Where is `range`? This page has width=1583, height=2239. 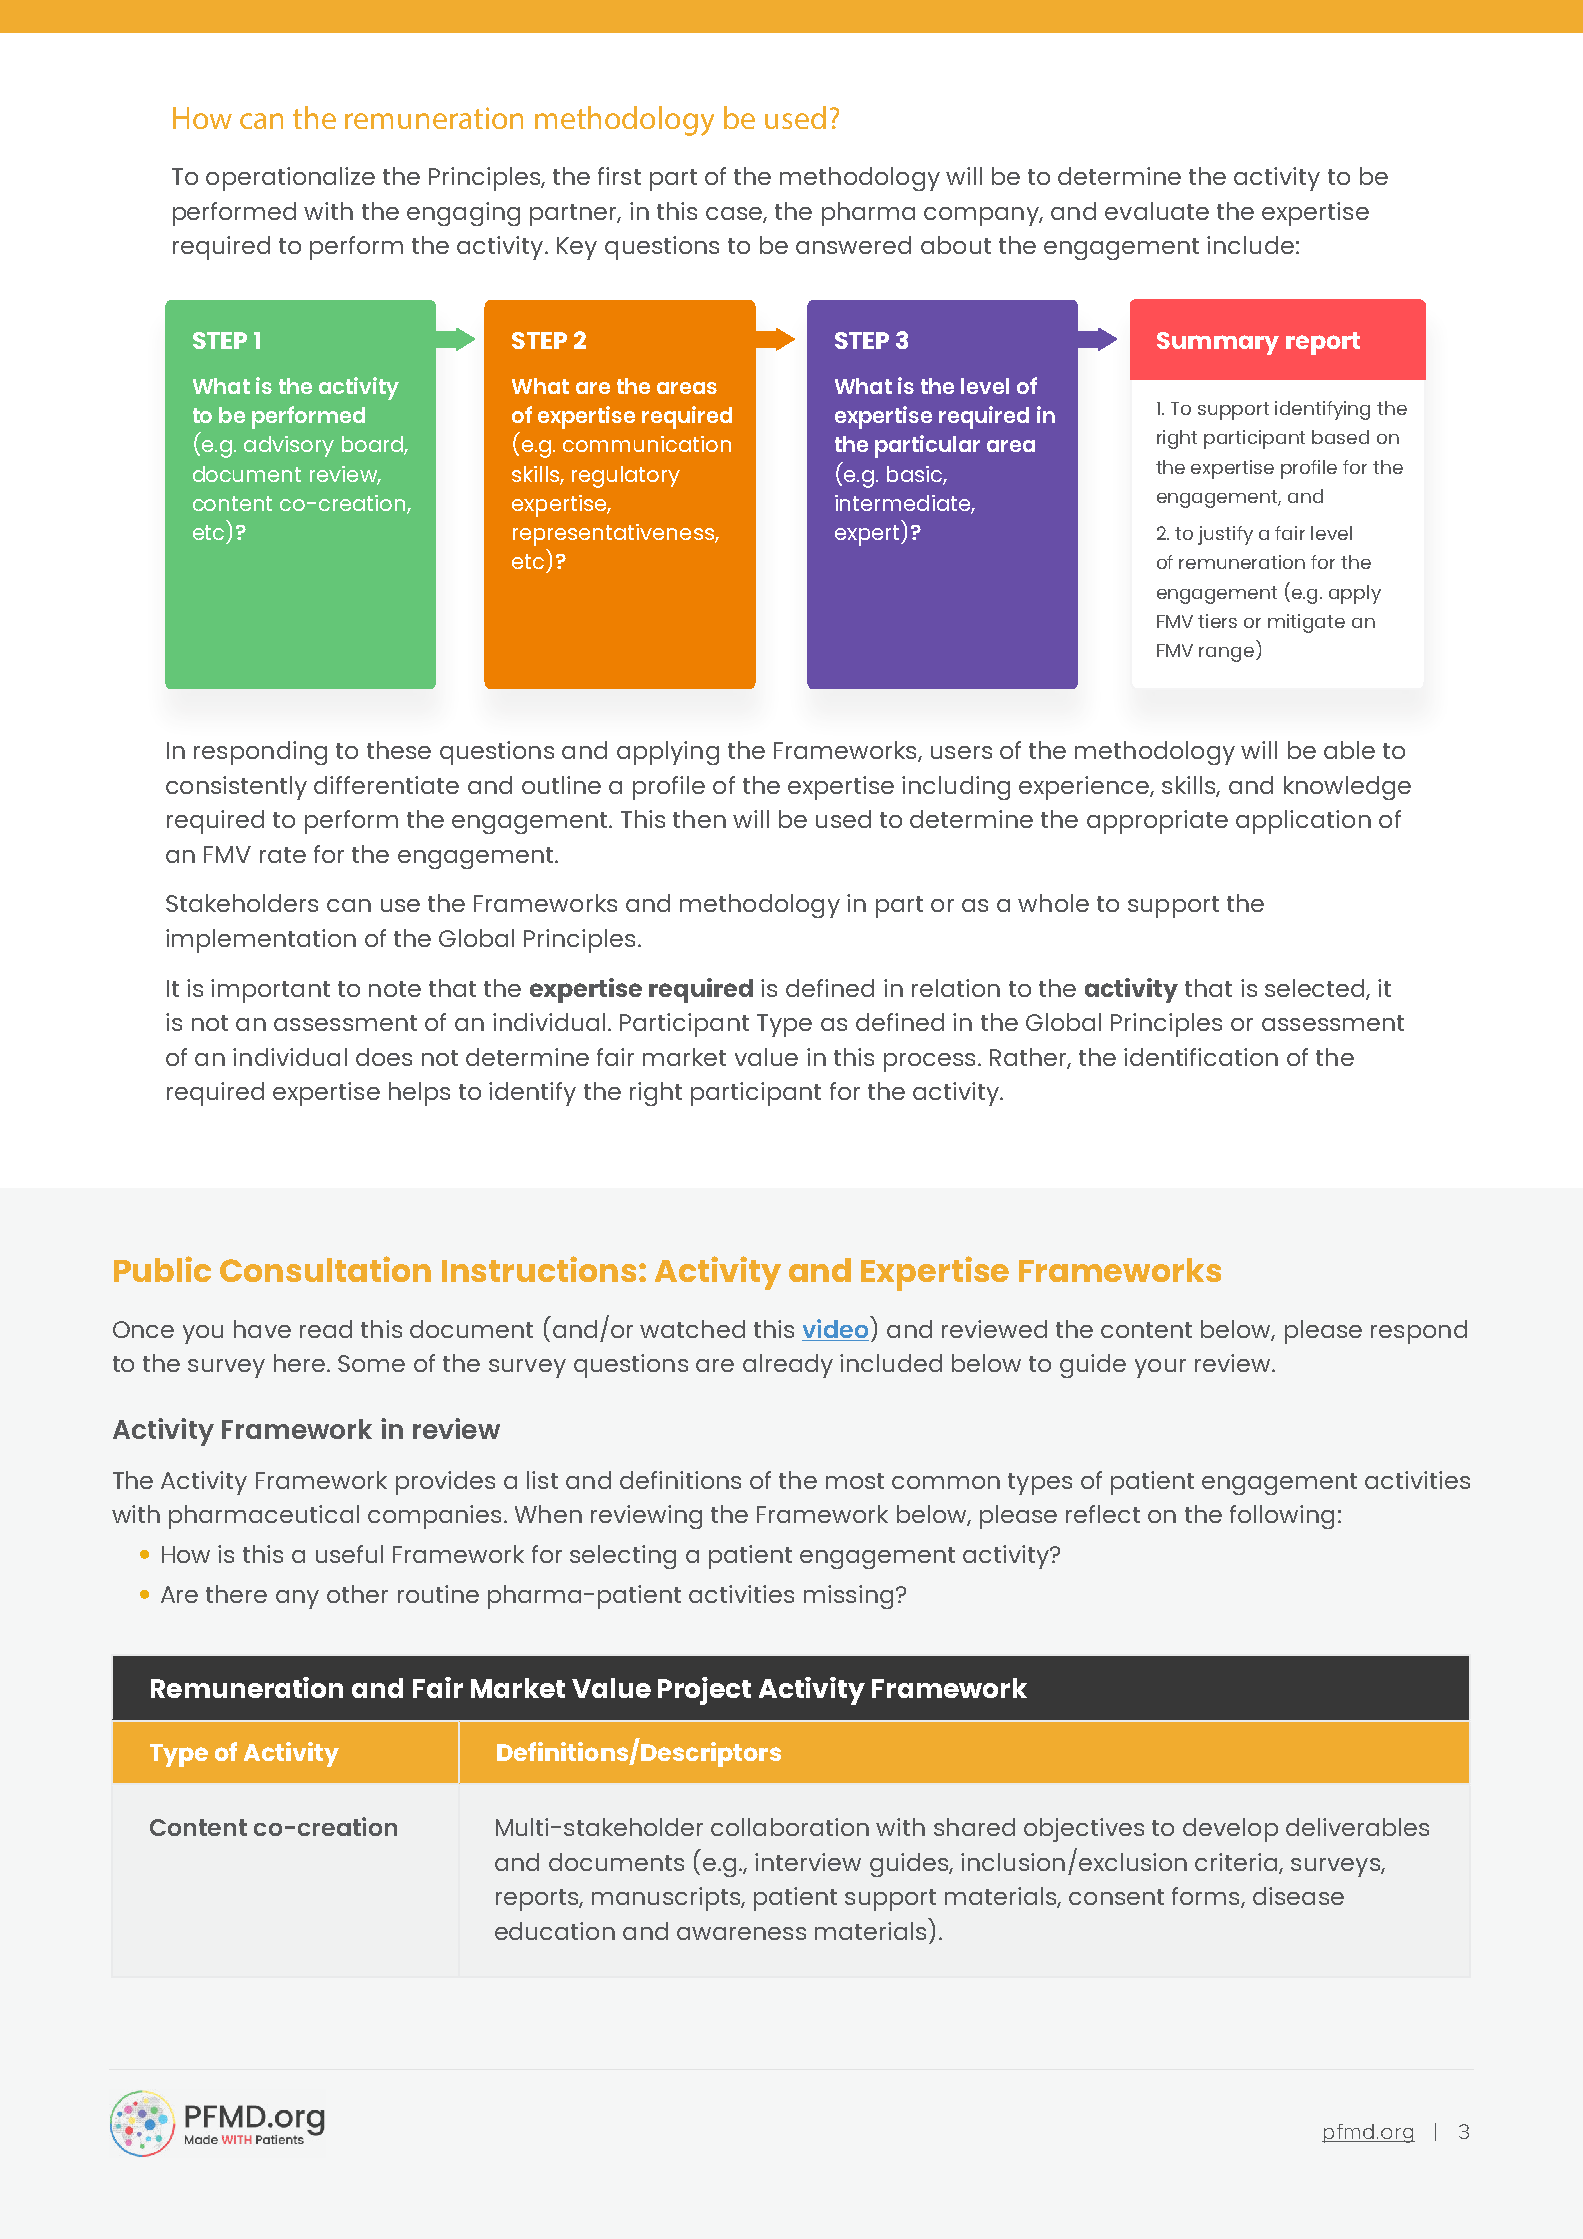
range is located at coordinates (1226, 654).
